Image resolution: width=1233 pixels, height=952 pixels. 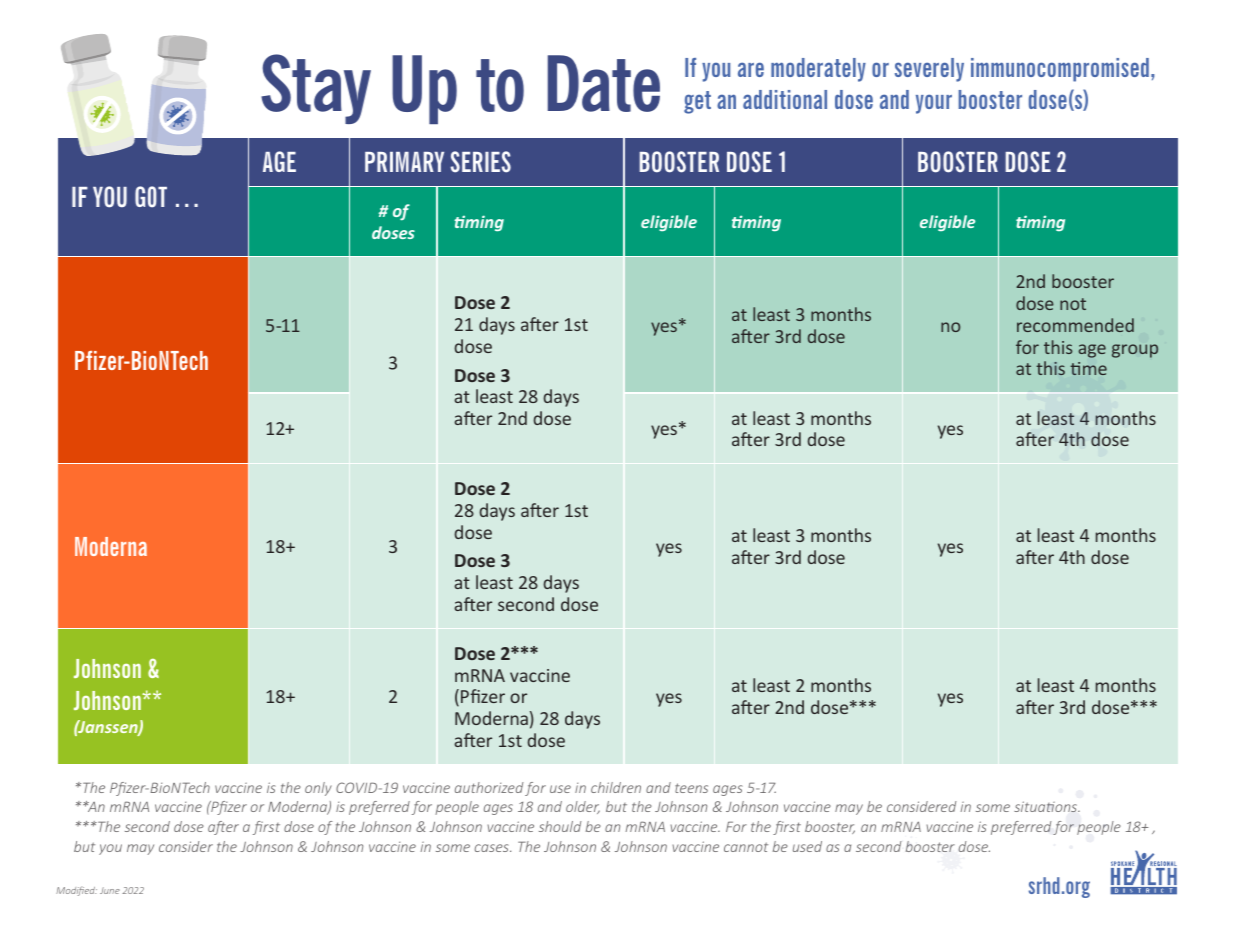 I want to click on time, so click(x=1088, y=368).
